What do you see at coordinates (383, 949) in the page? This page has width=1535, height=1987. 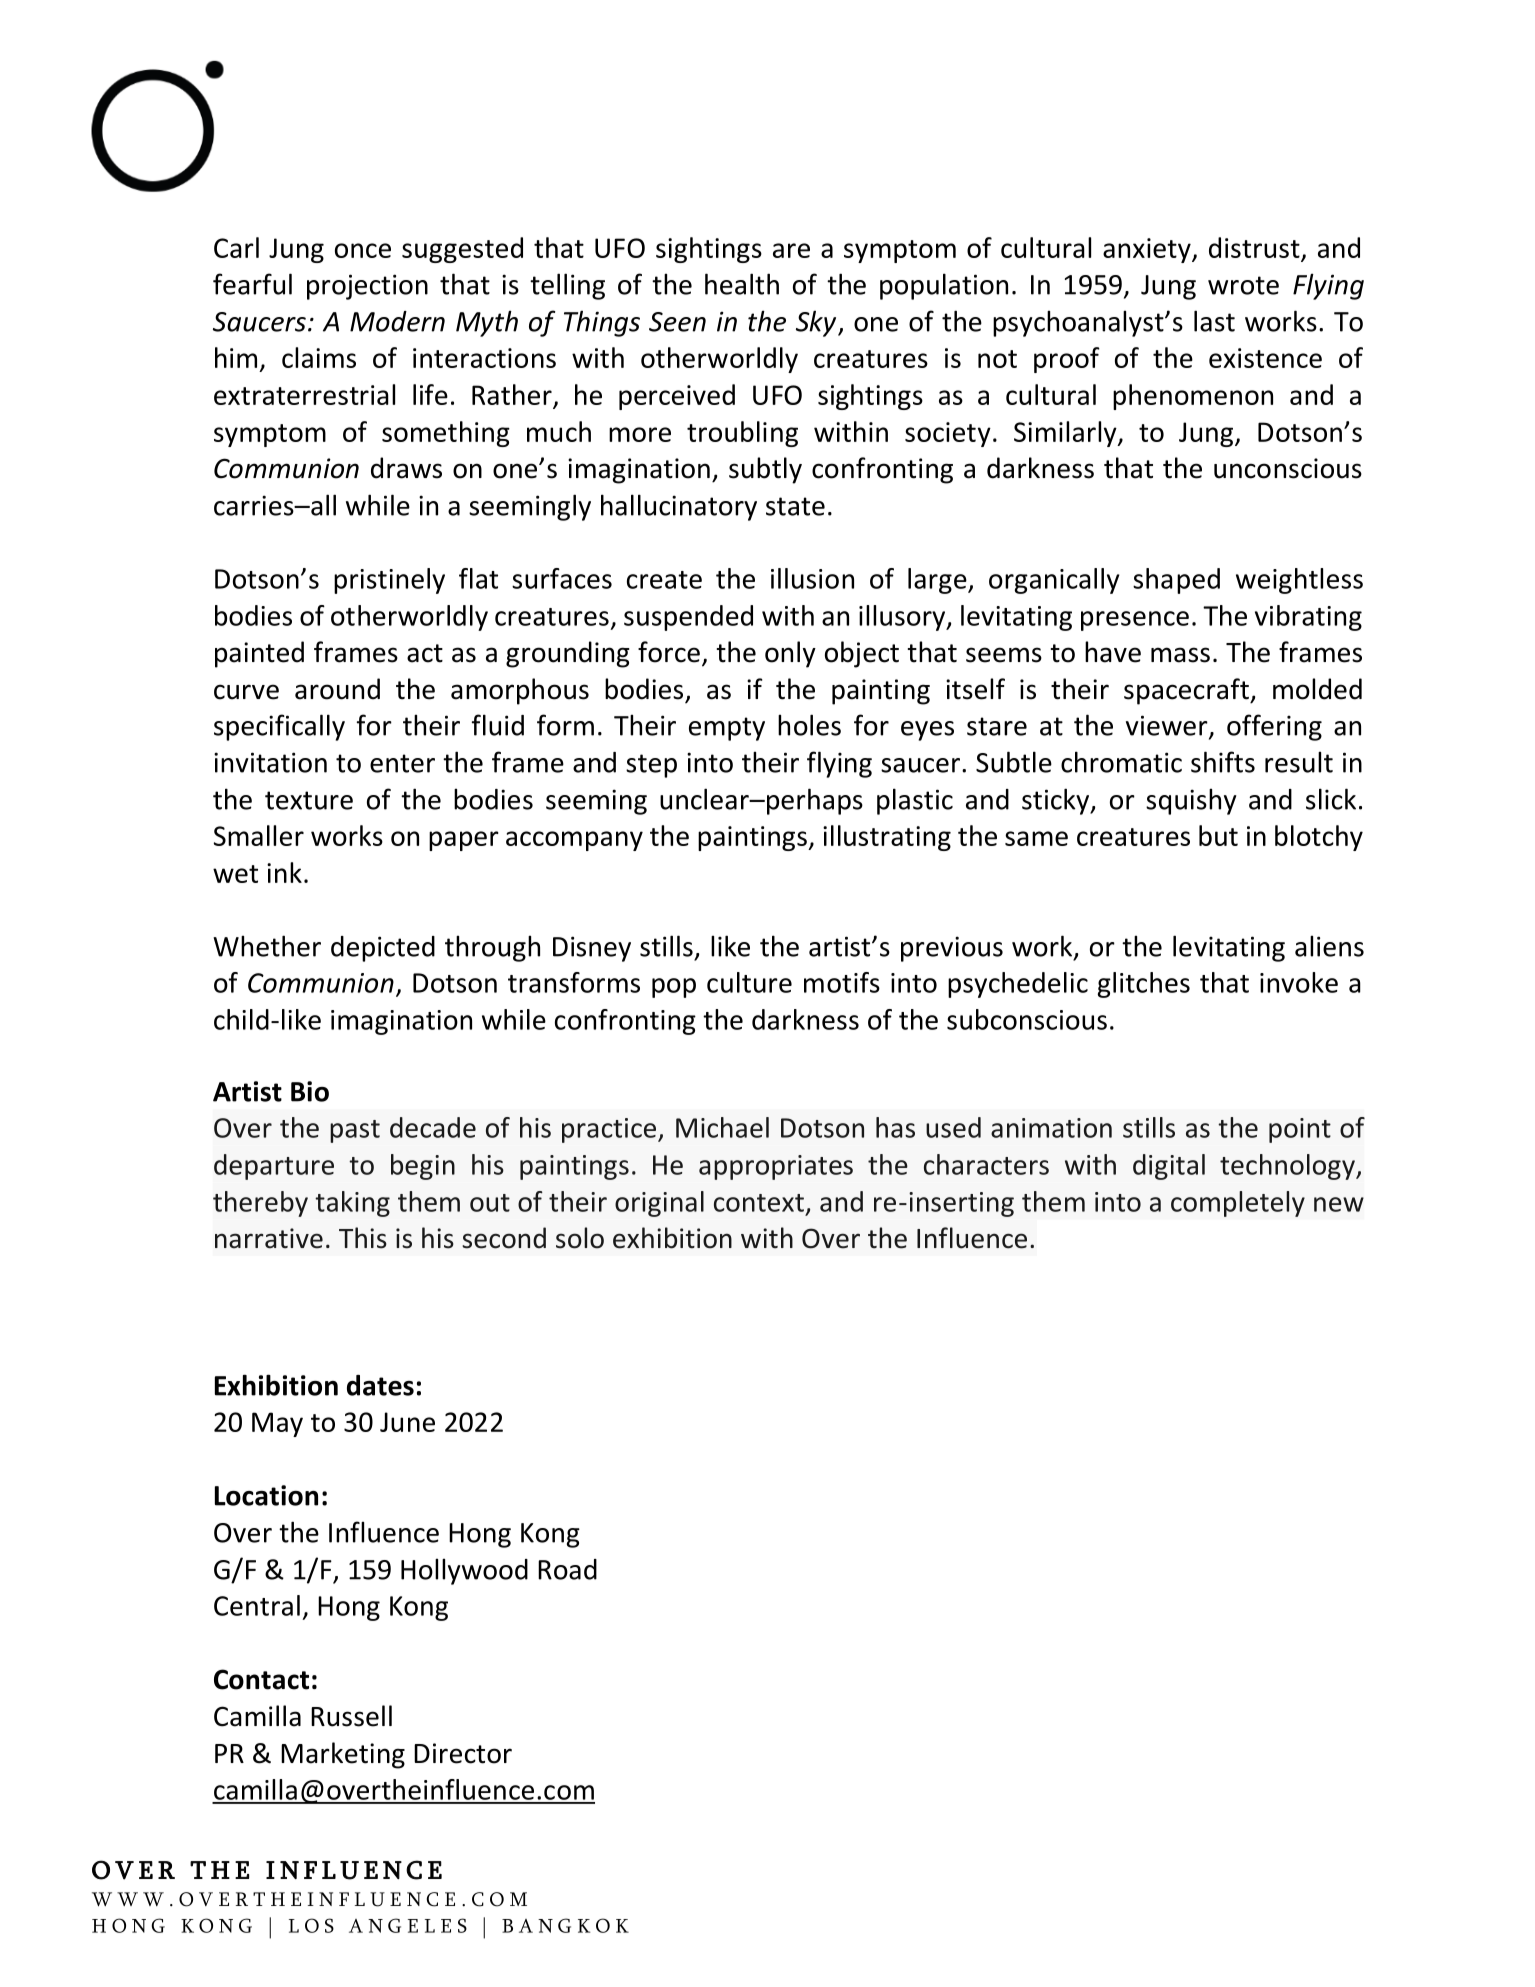 I see `depicted` at bounding box center [383, 949].
